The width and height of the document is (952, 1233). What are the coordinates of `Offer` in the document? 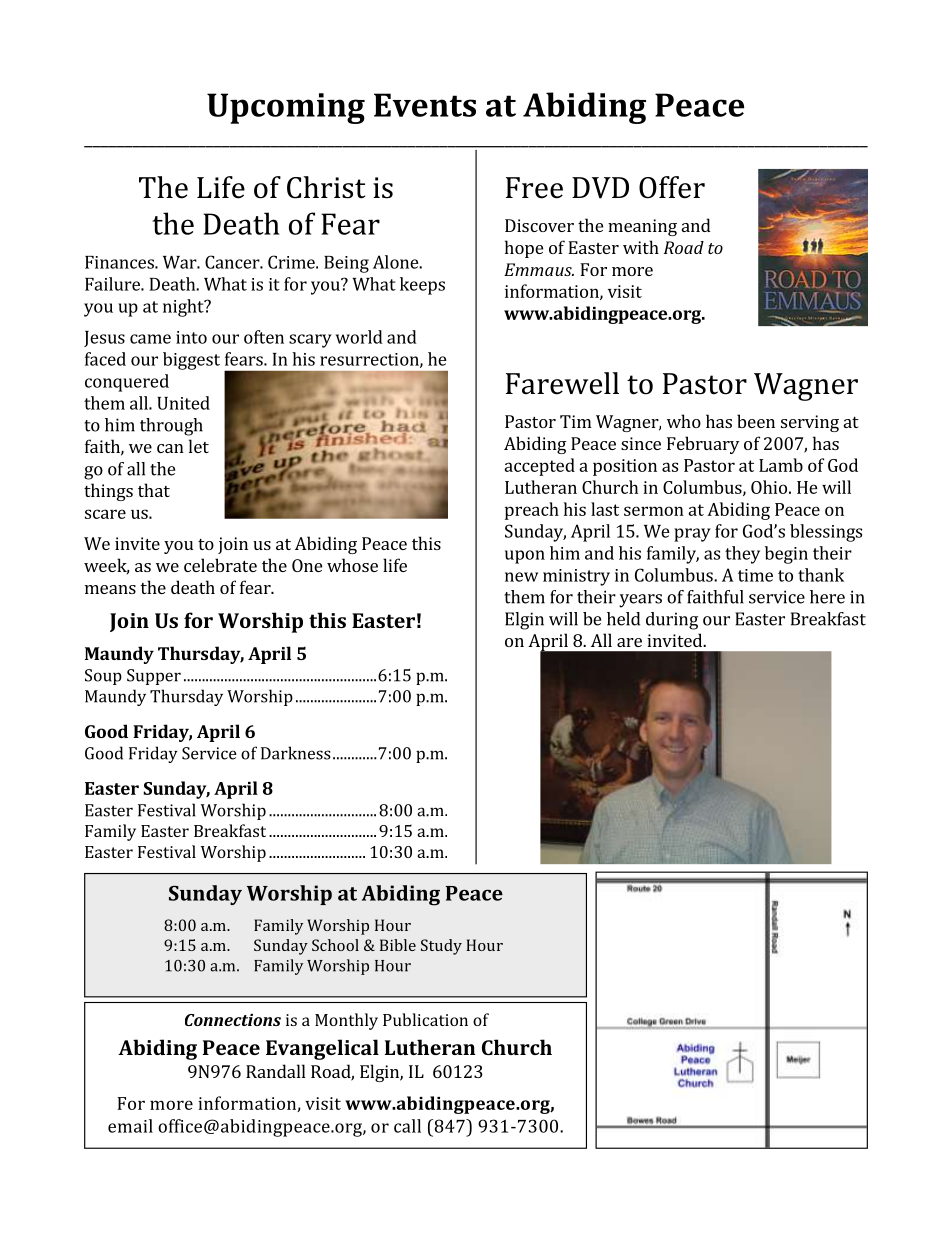 It's located at (672, 187).
